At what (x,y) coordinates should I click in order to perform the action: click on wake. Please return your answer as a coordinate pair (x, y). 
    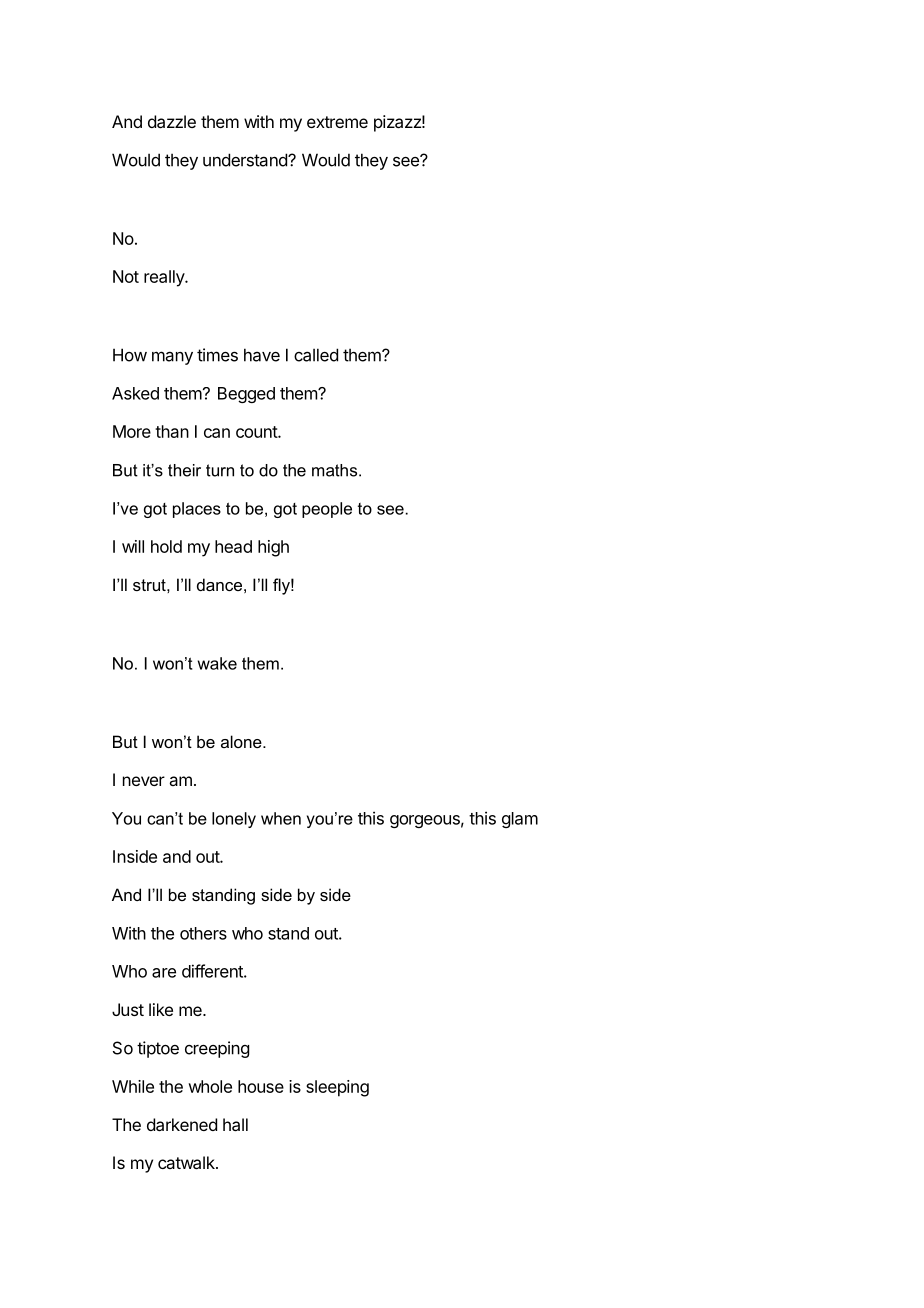
    Looking at the image, I should click on (217, 663).
